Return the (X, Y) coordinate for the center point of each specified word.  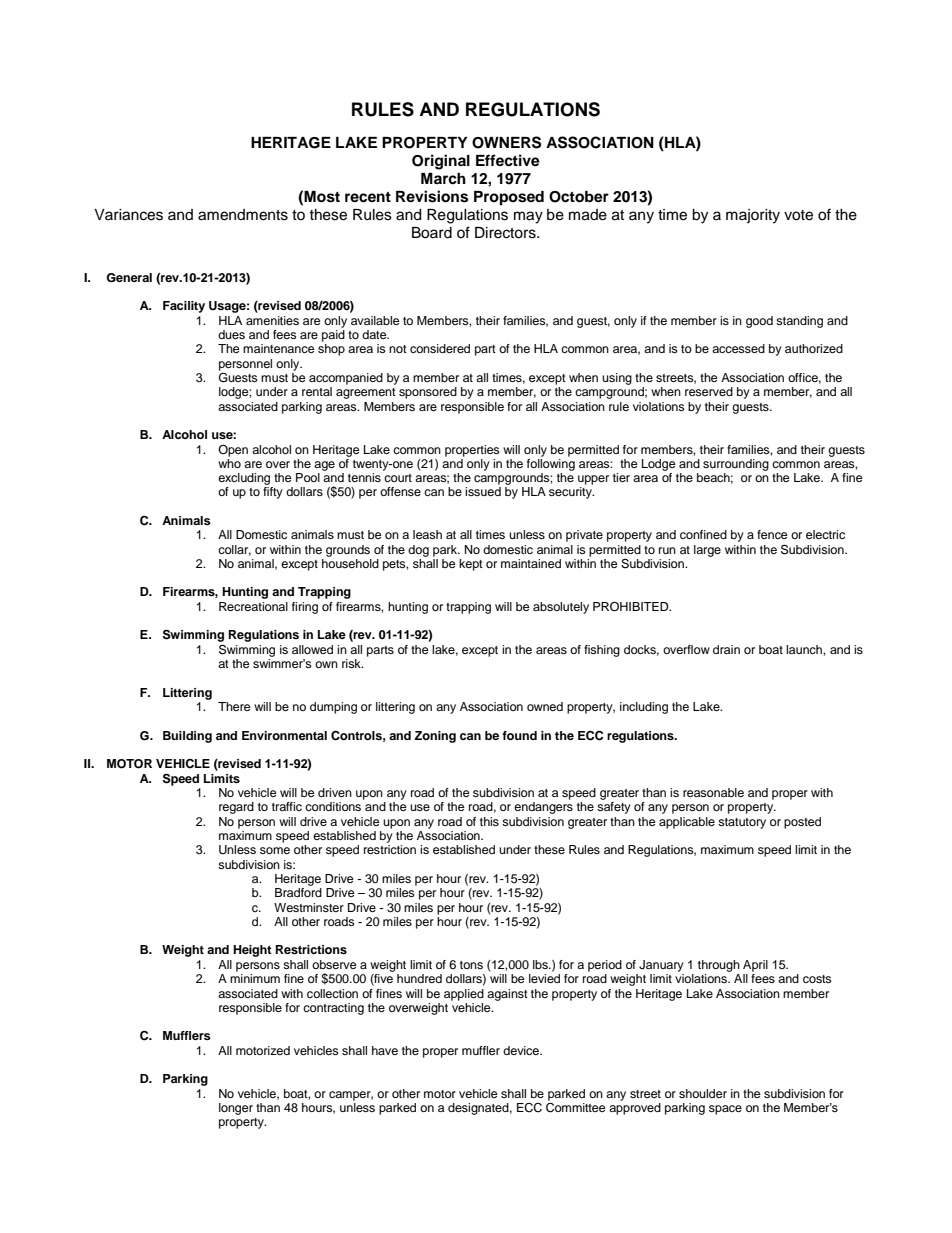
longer (236, 1109)
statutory (742, 823)
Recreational (253, 606)
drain (726, 649)
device (522, 1050)
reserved (709, 391)
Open (233, 451)
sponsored (428, 393)
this (489, 821)
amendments (243, 215)
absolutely (561, 608)
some (275, 850)
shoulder (703, 1093)
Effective (508, 160)
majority (753, 216)
